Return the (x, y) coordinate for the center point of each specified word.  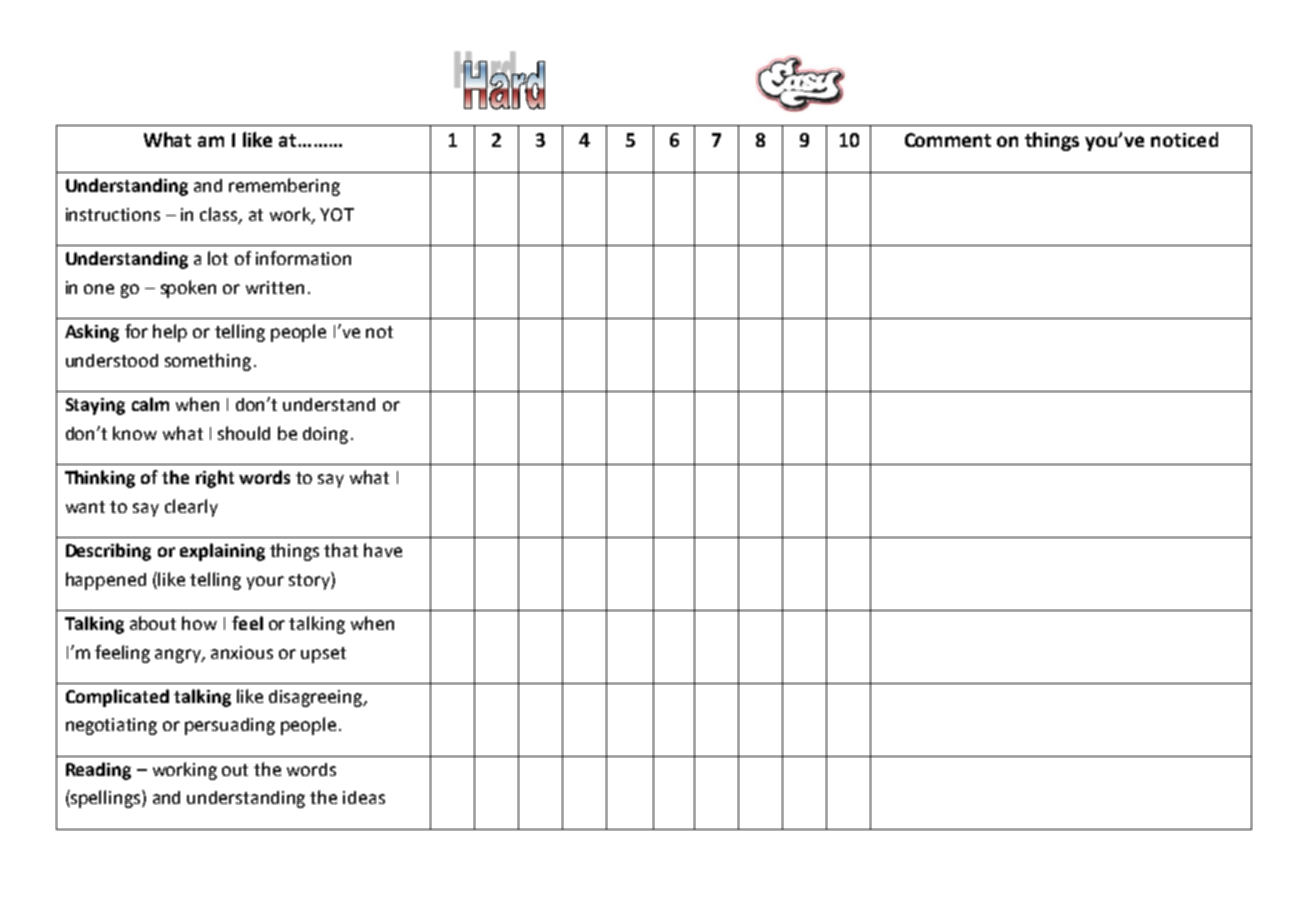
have (383, 550)
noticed (1184, 139)
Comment (948, 140)
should (244, 433)
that (341, 550)
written (275, 287)
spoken (188, 289)
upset (323, 655)
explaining (222, 552)
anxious (242, 652)
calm (150, 404)
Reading (98, 771)
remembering (284, 187)
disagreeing (317, 698)
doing (325, 435)
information (303, 258)
